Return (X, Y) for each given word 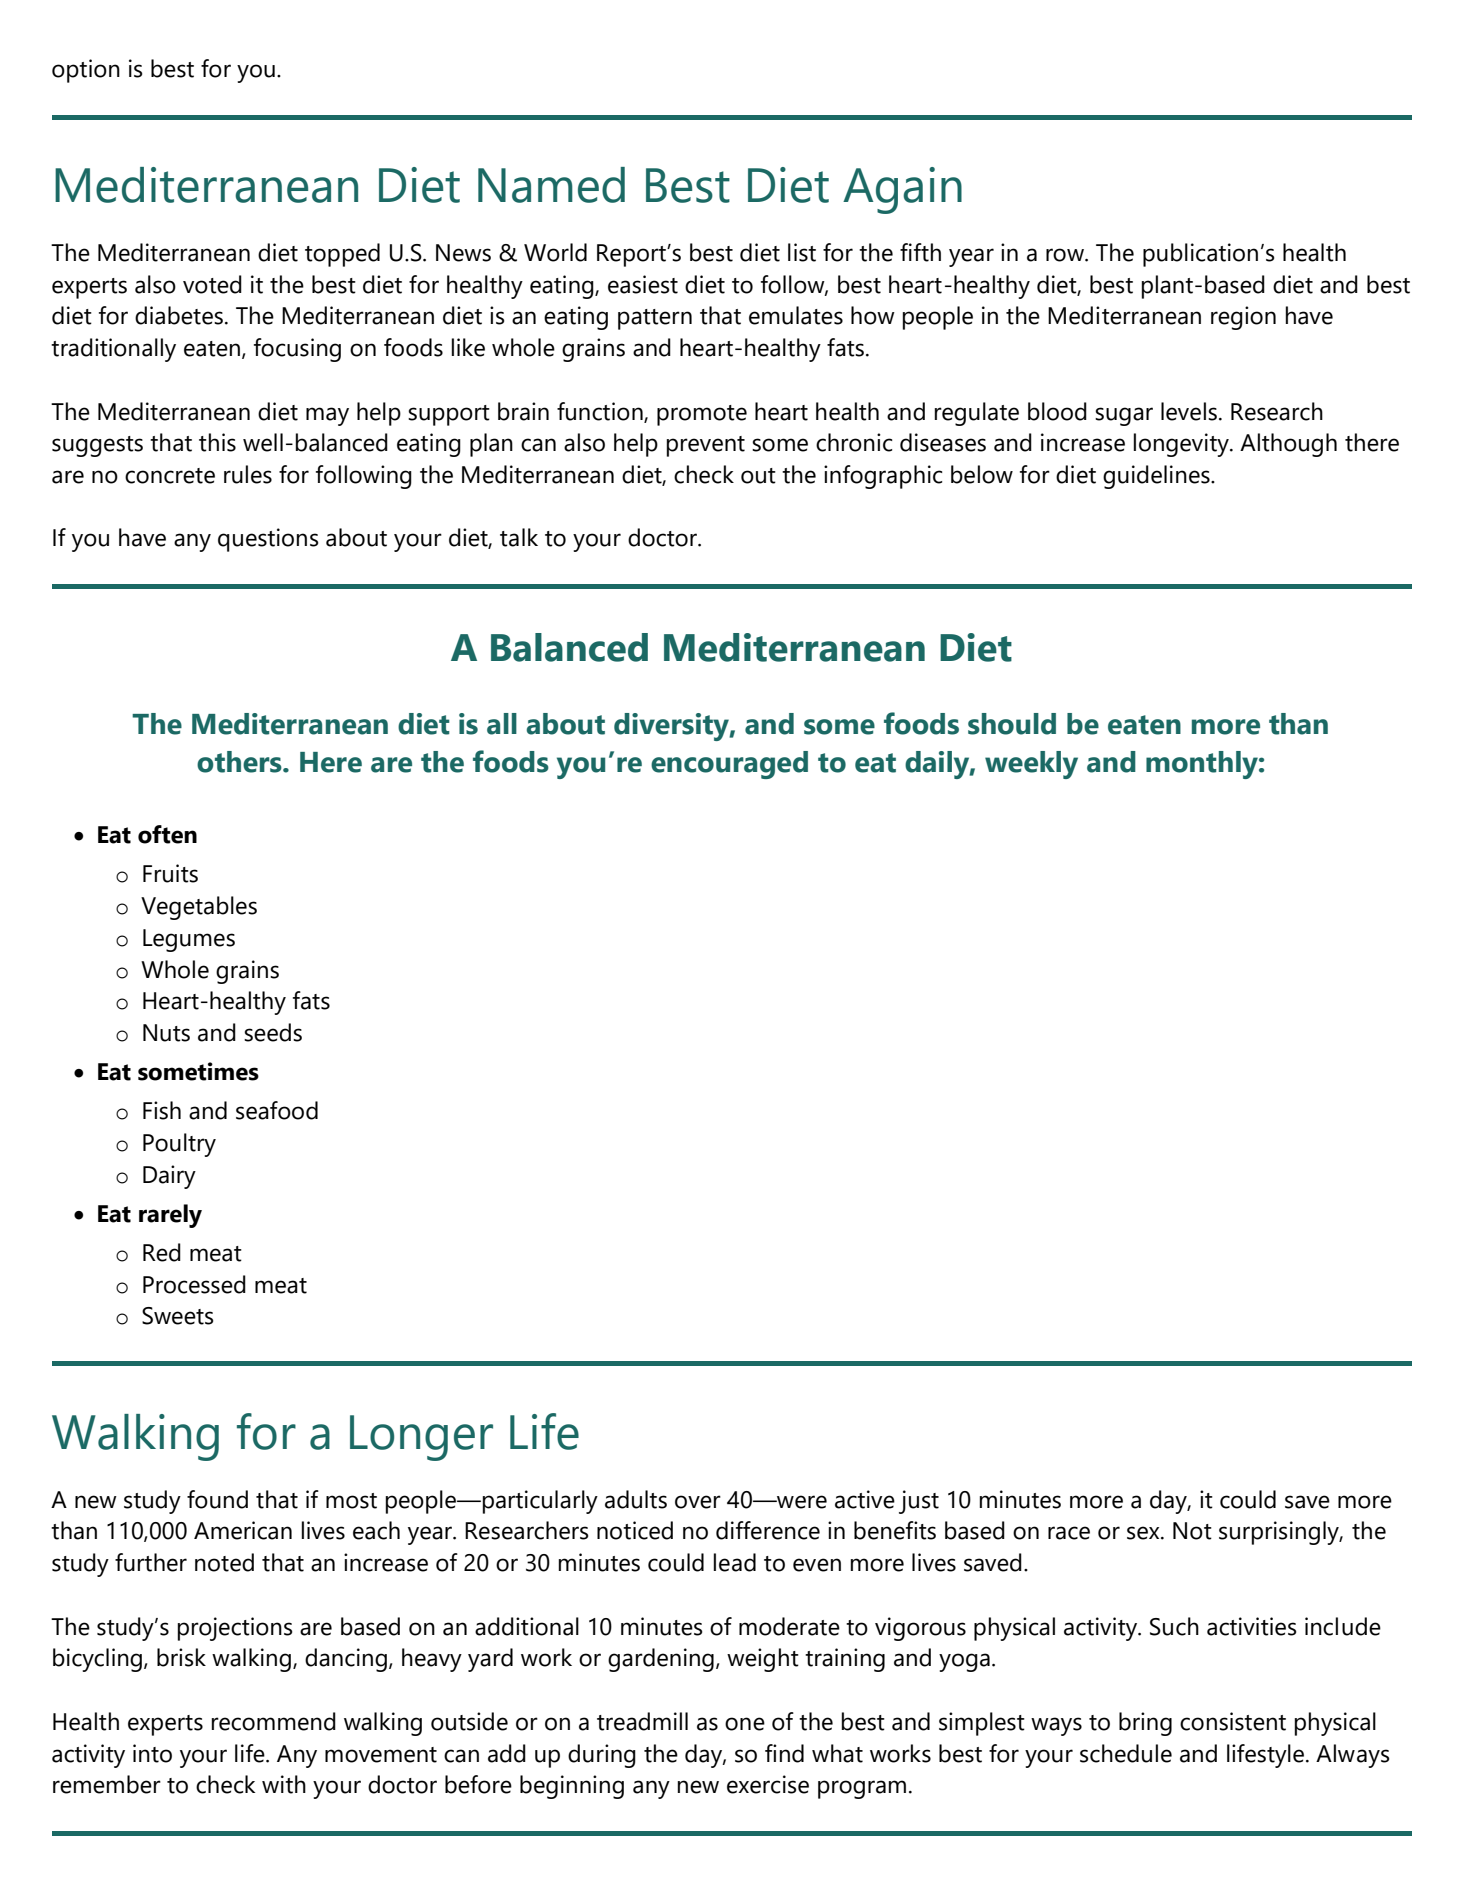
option (86, 71)
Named (551, 185)
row (1066, 255)
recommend (274, 1721)
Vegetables (199, 908)
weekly (1031, 765)
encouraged (729, 765)
